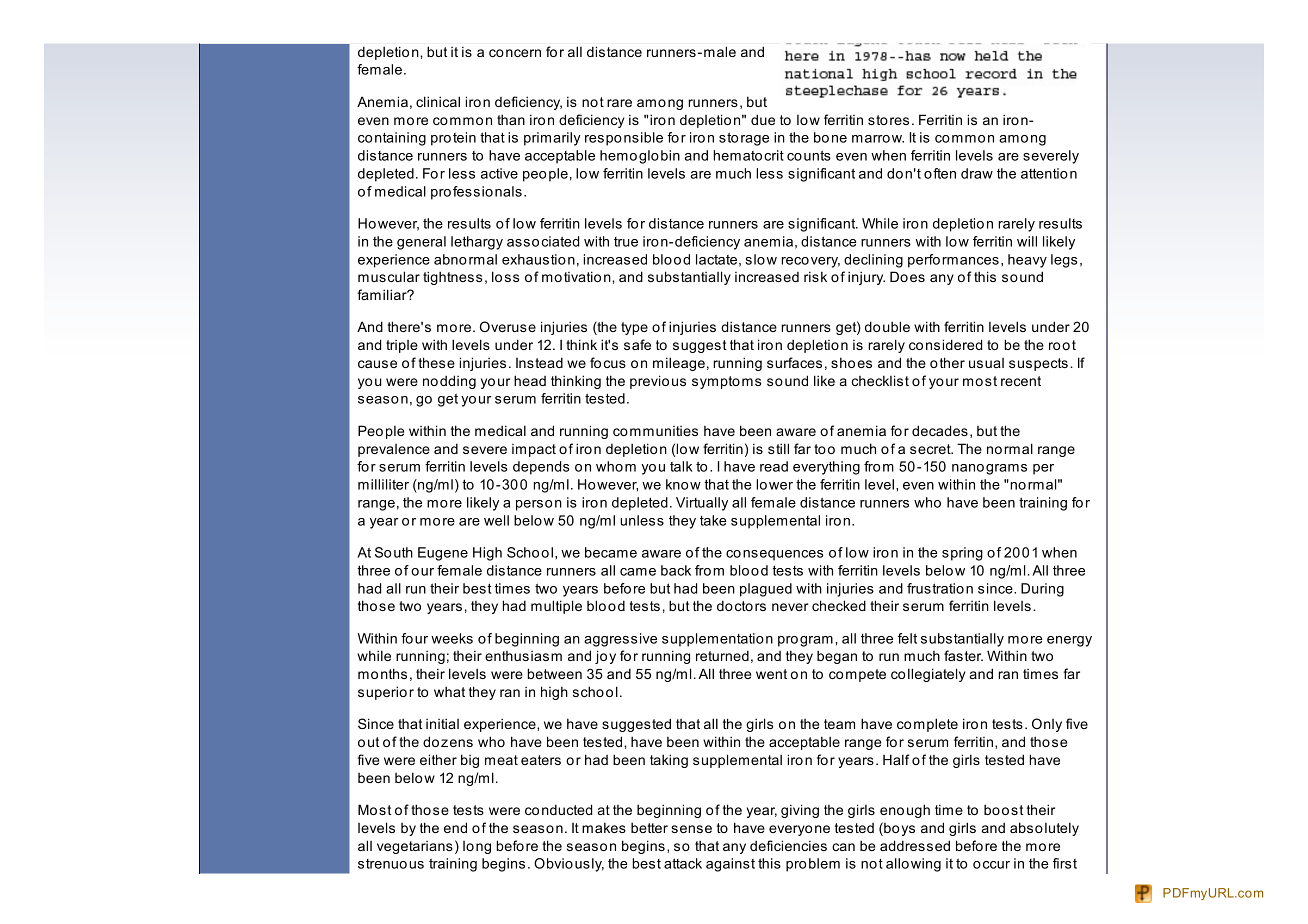 This screenshot has width=1308, height=924. I want to click on draw, so click(977, 173).
